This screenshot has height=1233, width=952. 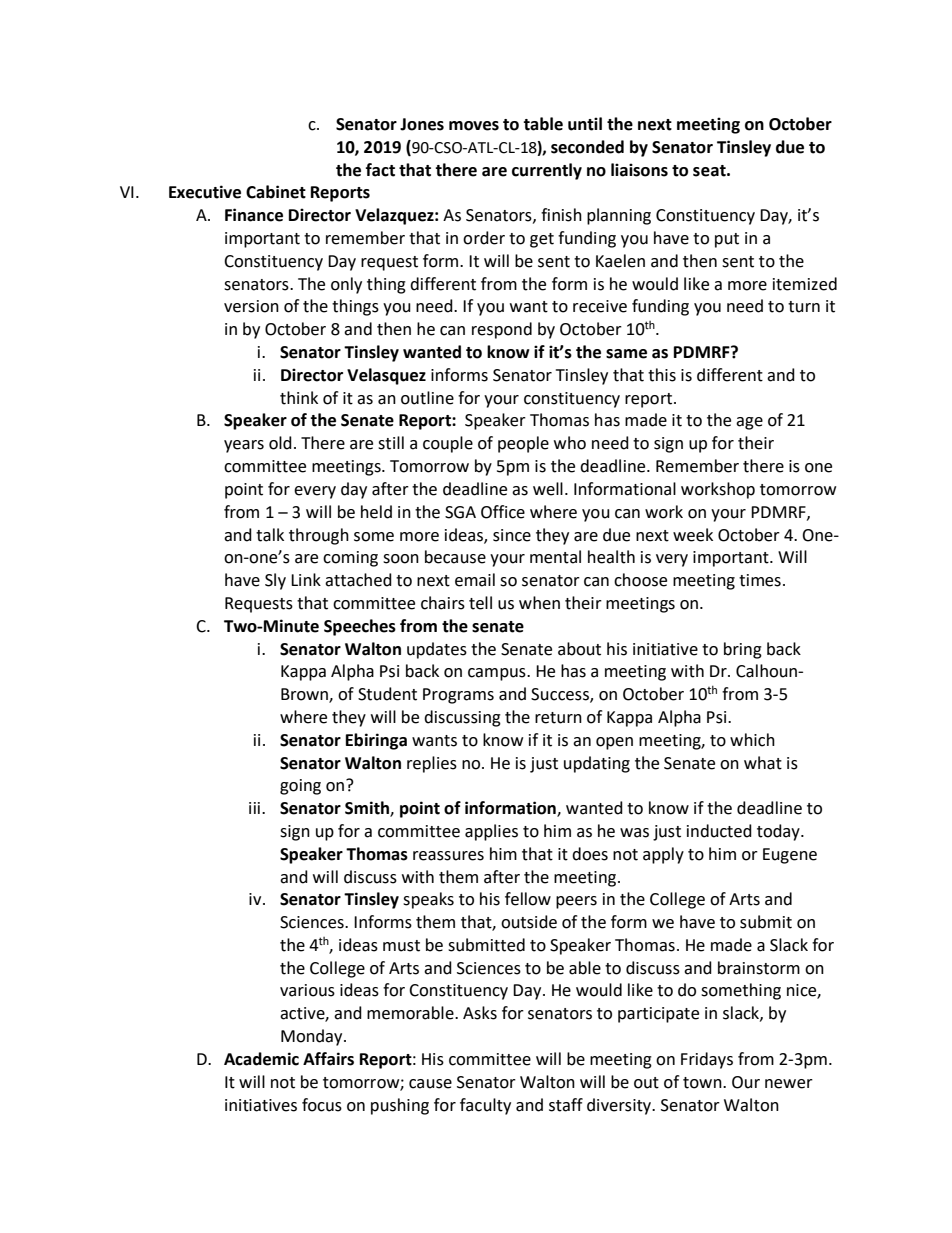 What do you see at coordinates (261, 1059) in the screenshot?
I see `Academic` at bounding box center [261, 1059].
